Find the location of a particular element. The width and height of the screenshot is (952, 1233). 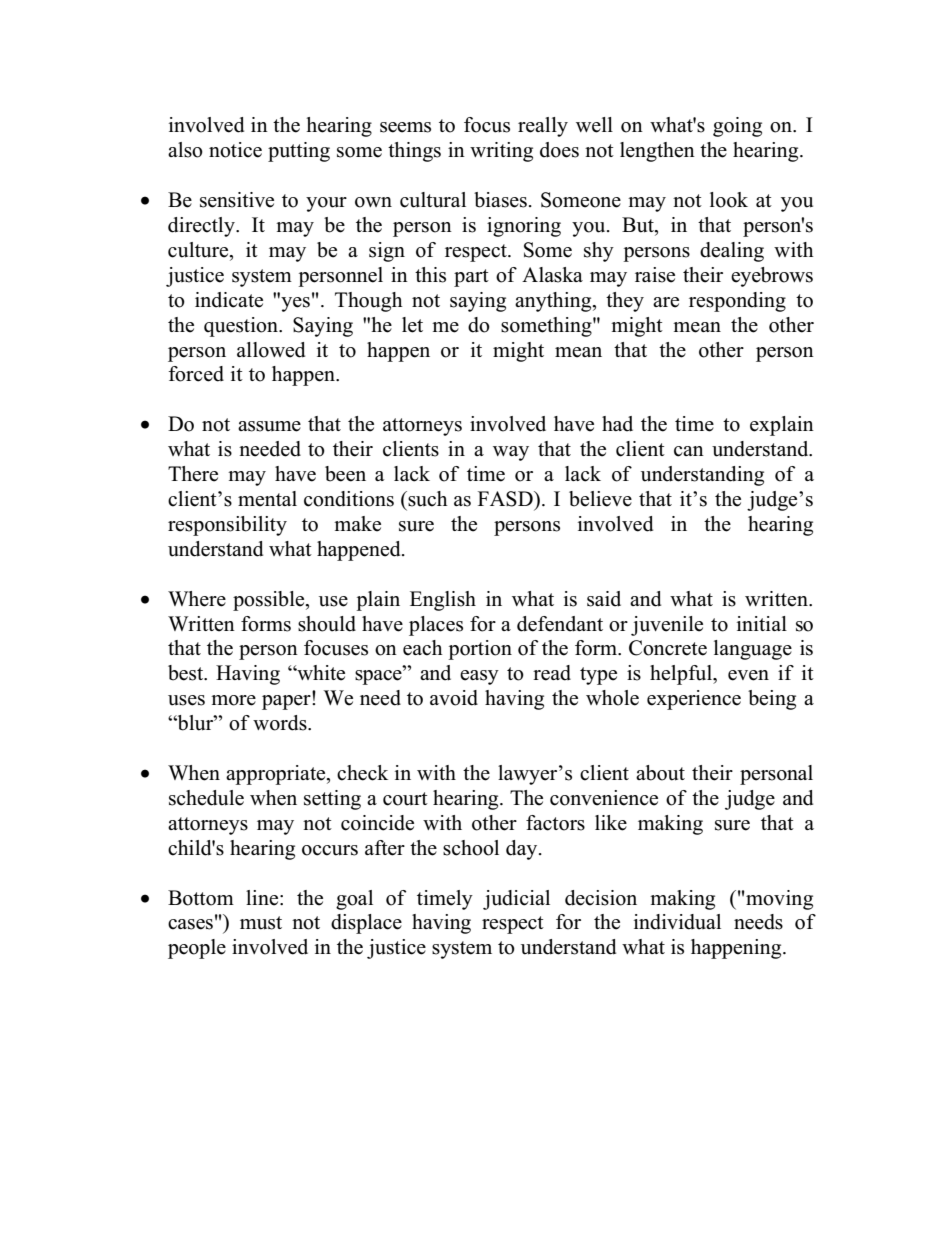

individual is located at coordinates (677, 922).
